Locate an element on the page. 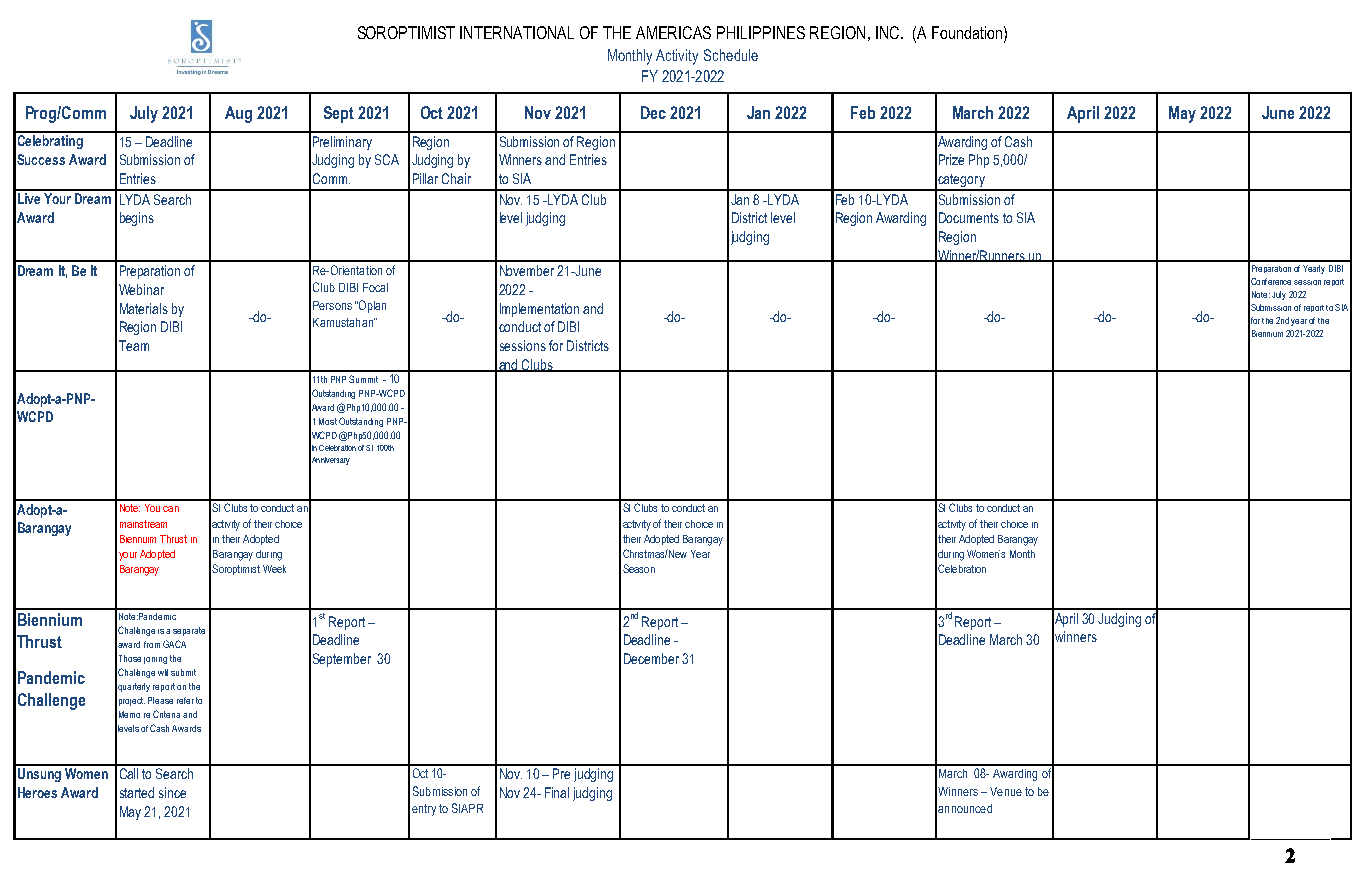 The image size is (1371, 896). Summit is located at coordinates (363, 379).
